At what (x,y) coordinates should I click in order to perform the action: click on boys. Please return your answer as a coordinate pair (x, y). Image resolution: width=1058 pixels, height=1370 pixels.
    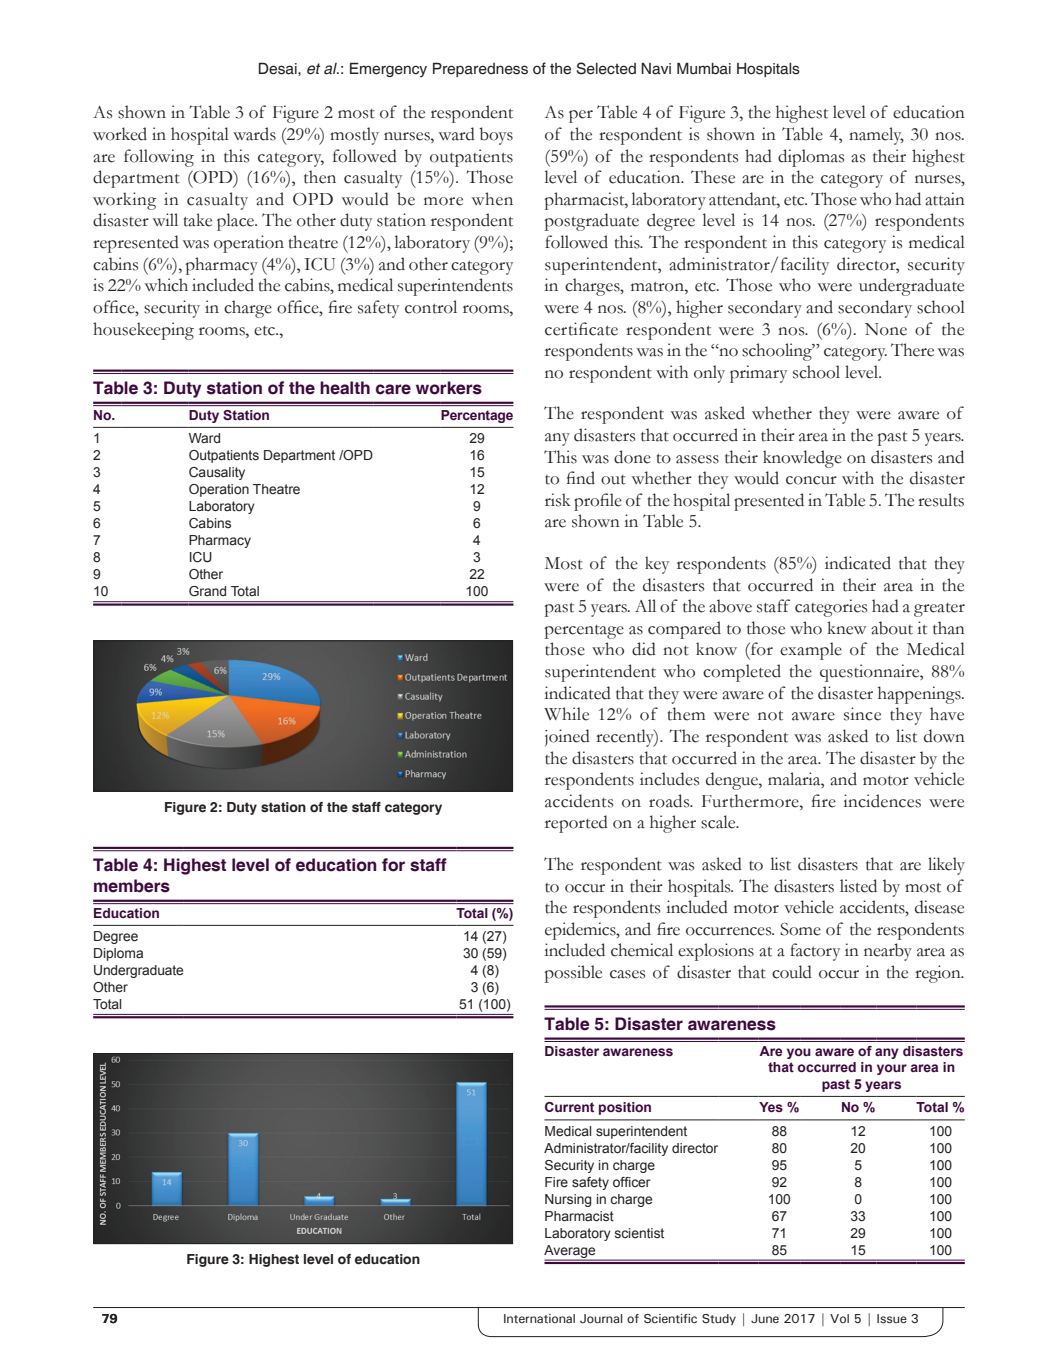
    Looking at the image, I should click on (496, 136).
